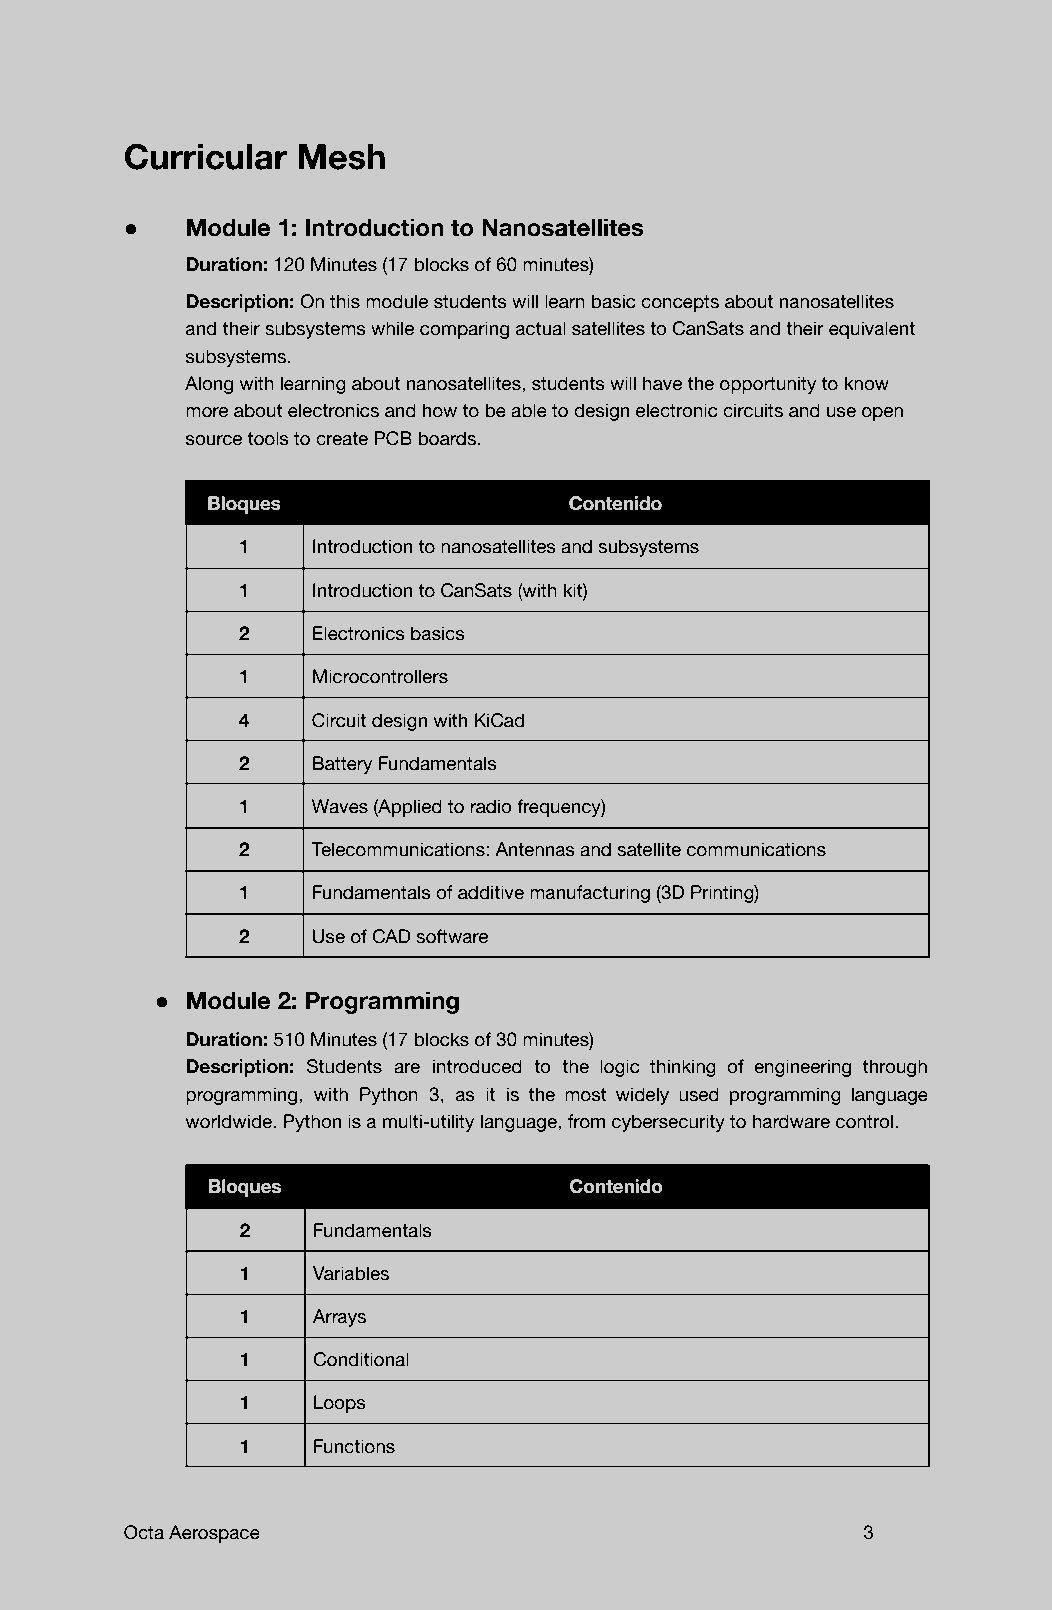  I want to click on Curricular, so click(206, 156).
